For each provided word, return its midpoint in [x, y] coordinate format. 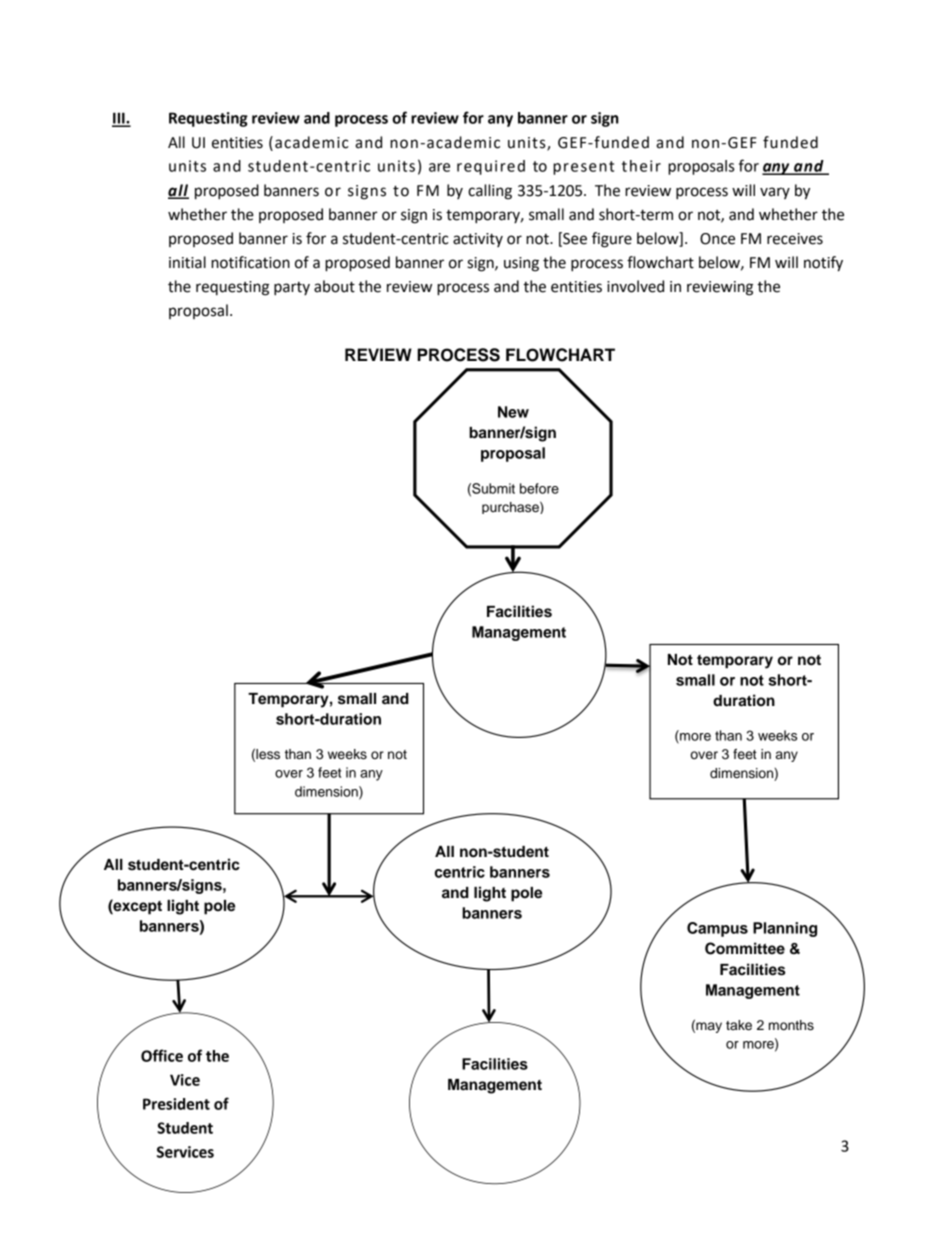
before [539, 488]
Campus [717, 929]
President [176, 1104]
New [513, 412]
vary [775, 193]
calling [490, 192]
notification [250, 262]
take [739, 1025]
